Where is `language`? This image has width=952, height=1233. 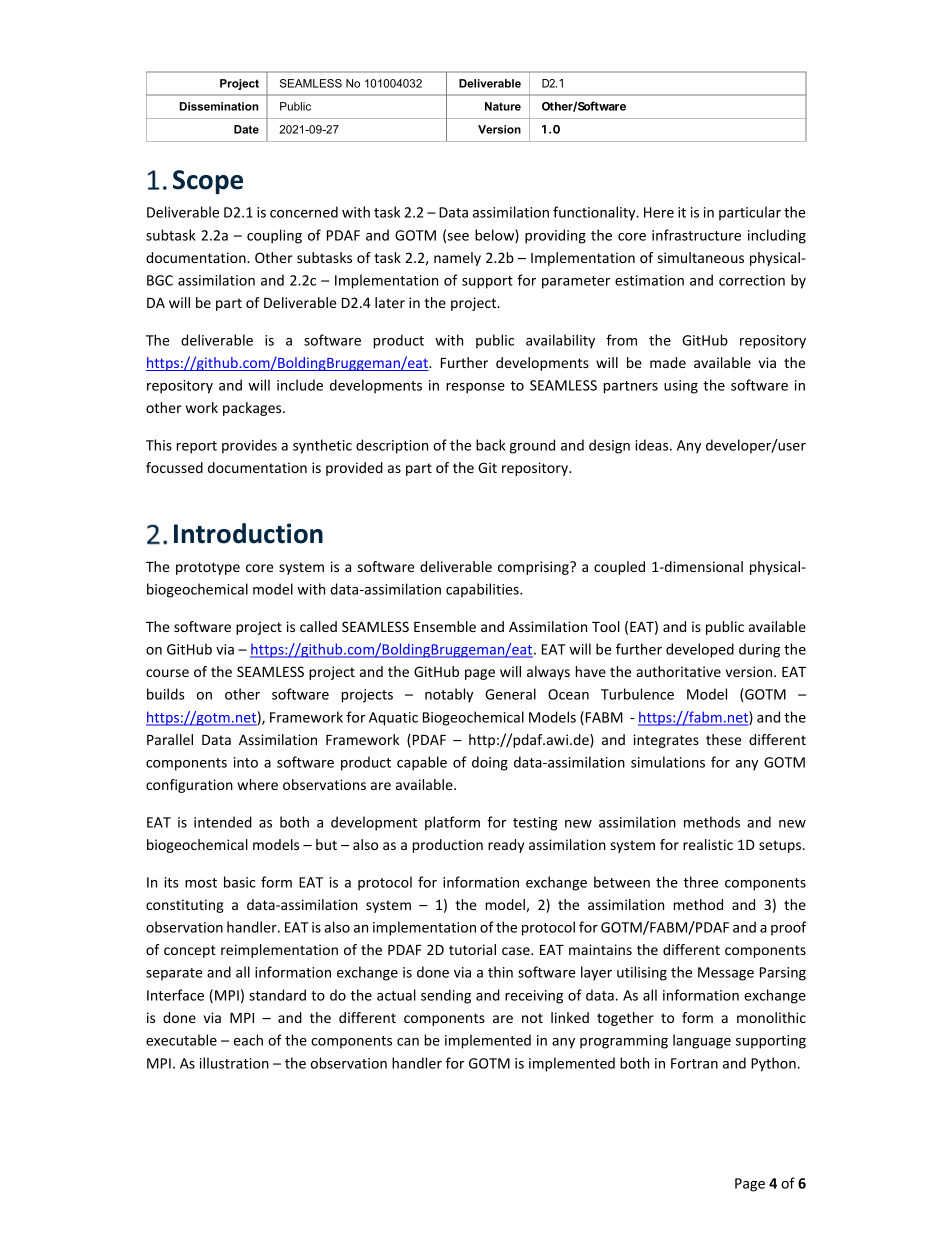 language is located at coordinates (702, 1041).
